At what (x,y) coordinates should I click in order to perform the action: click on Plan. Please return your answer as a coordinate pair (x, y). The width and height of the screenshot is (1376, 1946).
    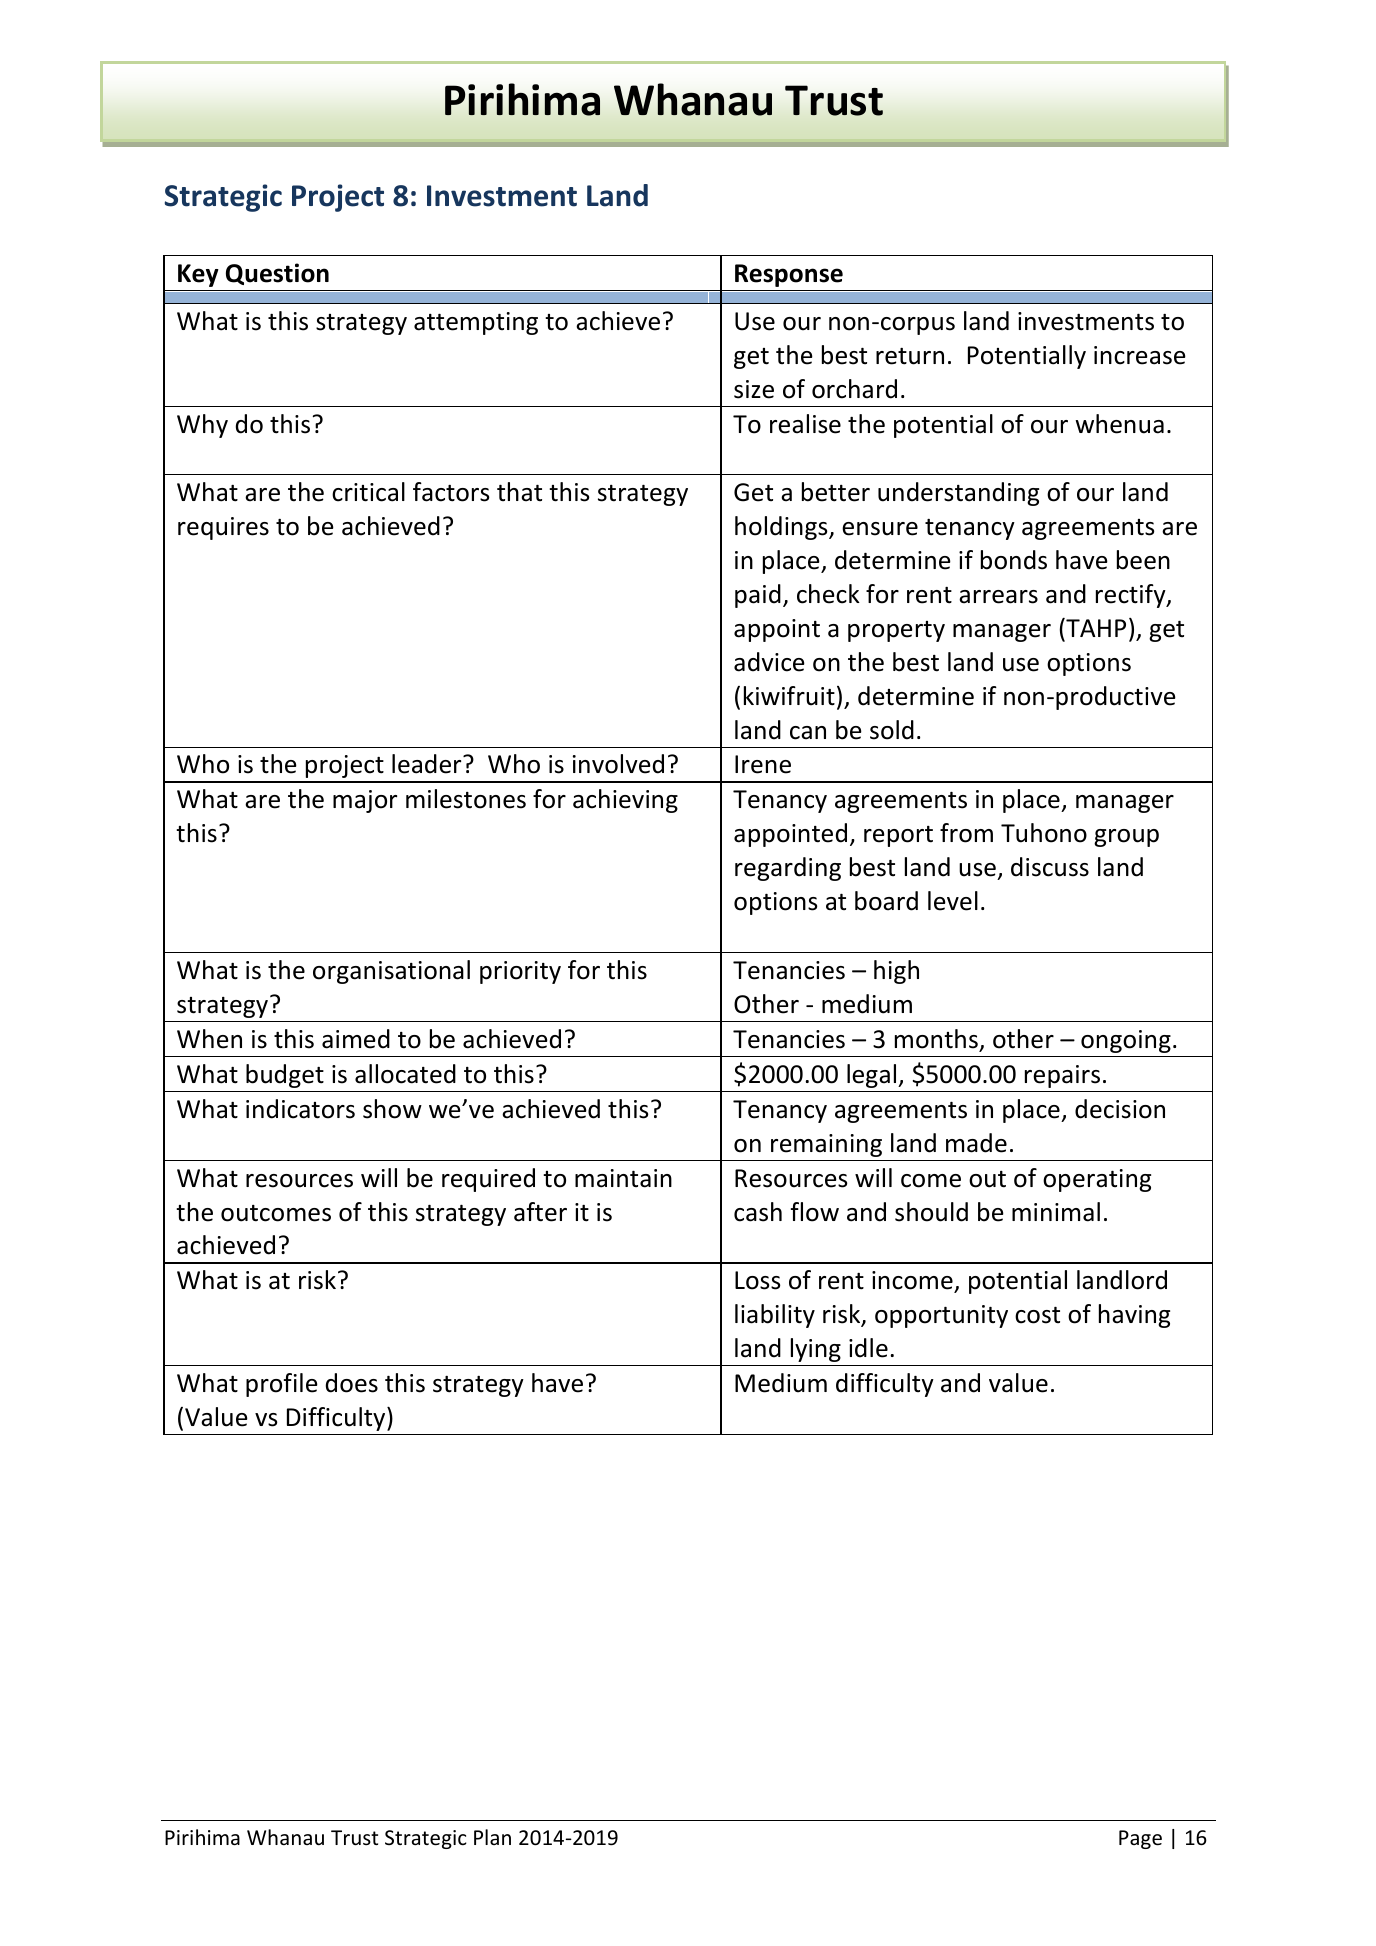
    Looking at the image, I should click on (492, 1837).
